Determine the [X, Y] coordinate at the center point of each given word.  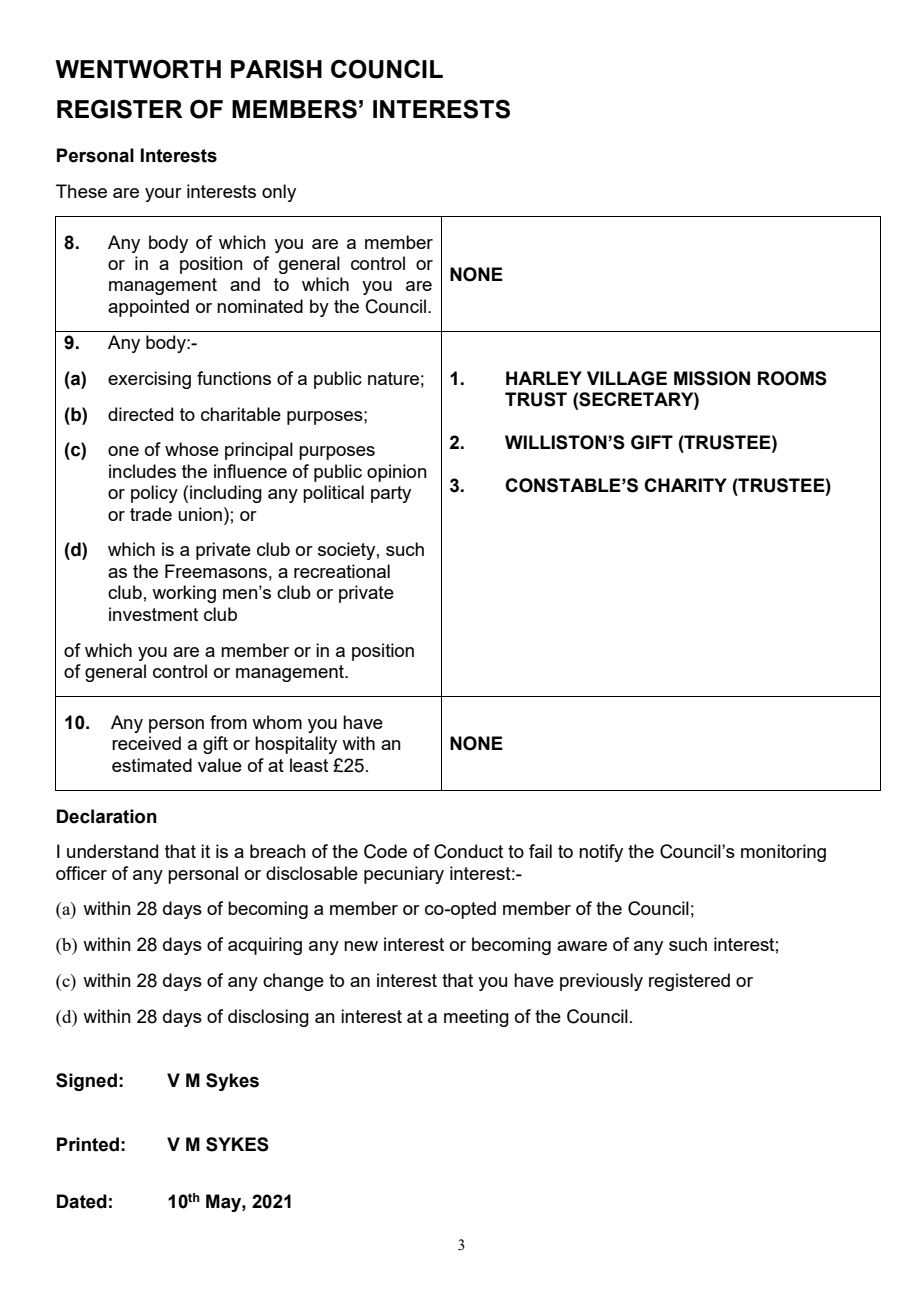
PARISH [276, 69]
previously [601, 982]
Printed [88, 1144]
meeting [476, 1018]
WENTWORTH [138, 69]
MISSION [712, 378]
